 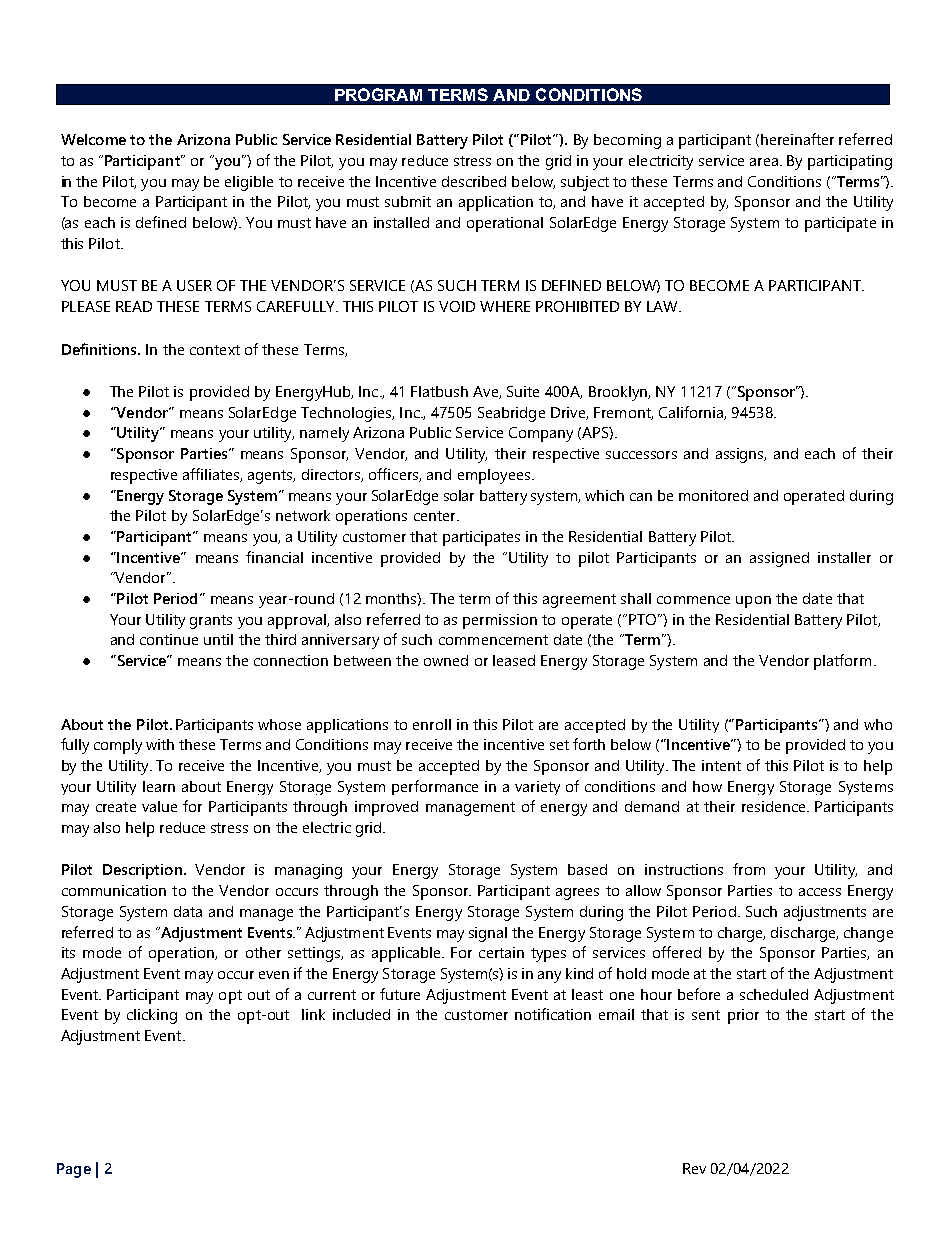 What do you see at coordinates (169, 639) in the image?
I see `continue` at bounding box center [169, 639].
